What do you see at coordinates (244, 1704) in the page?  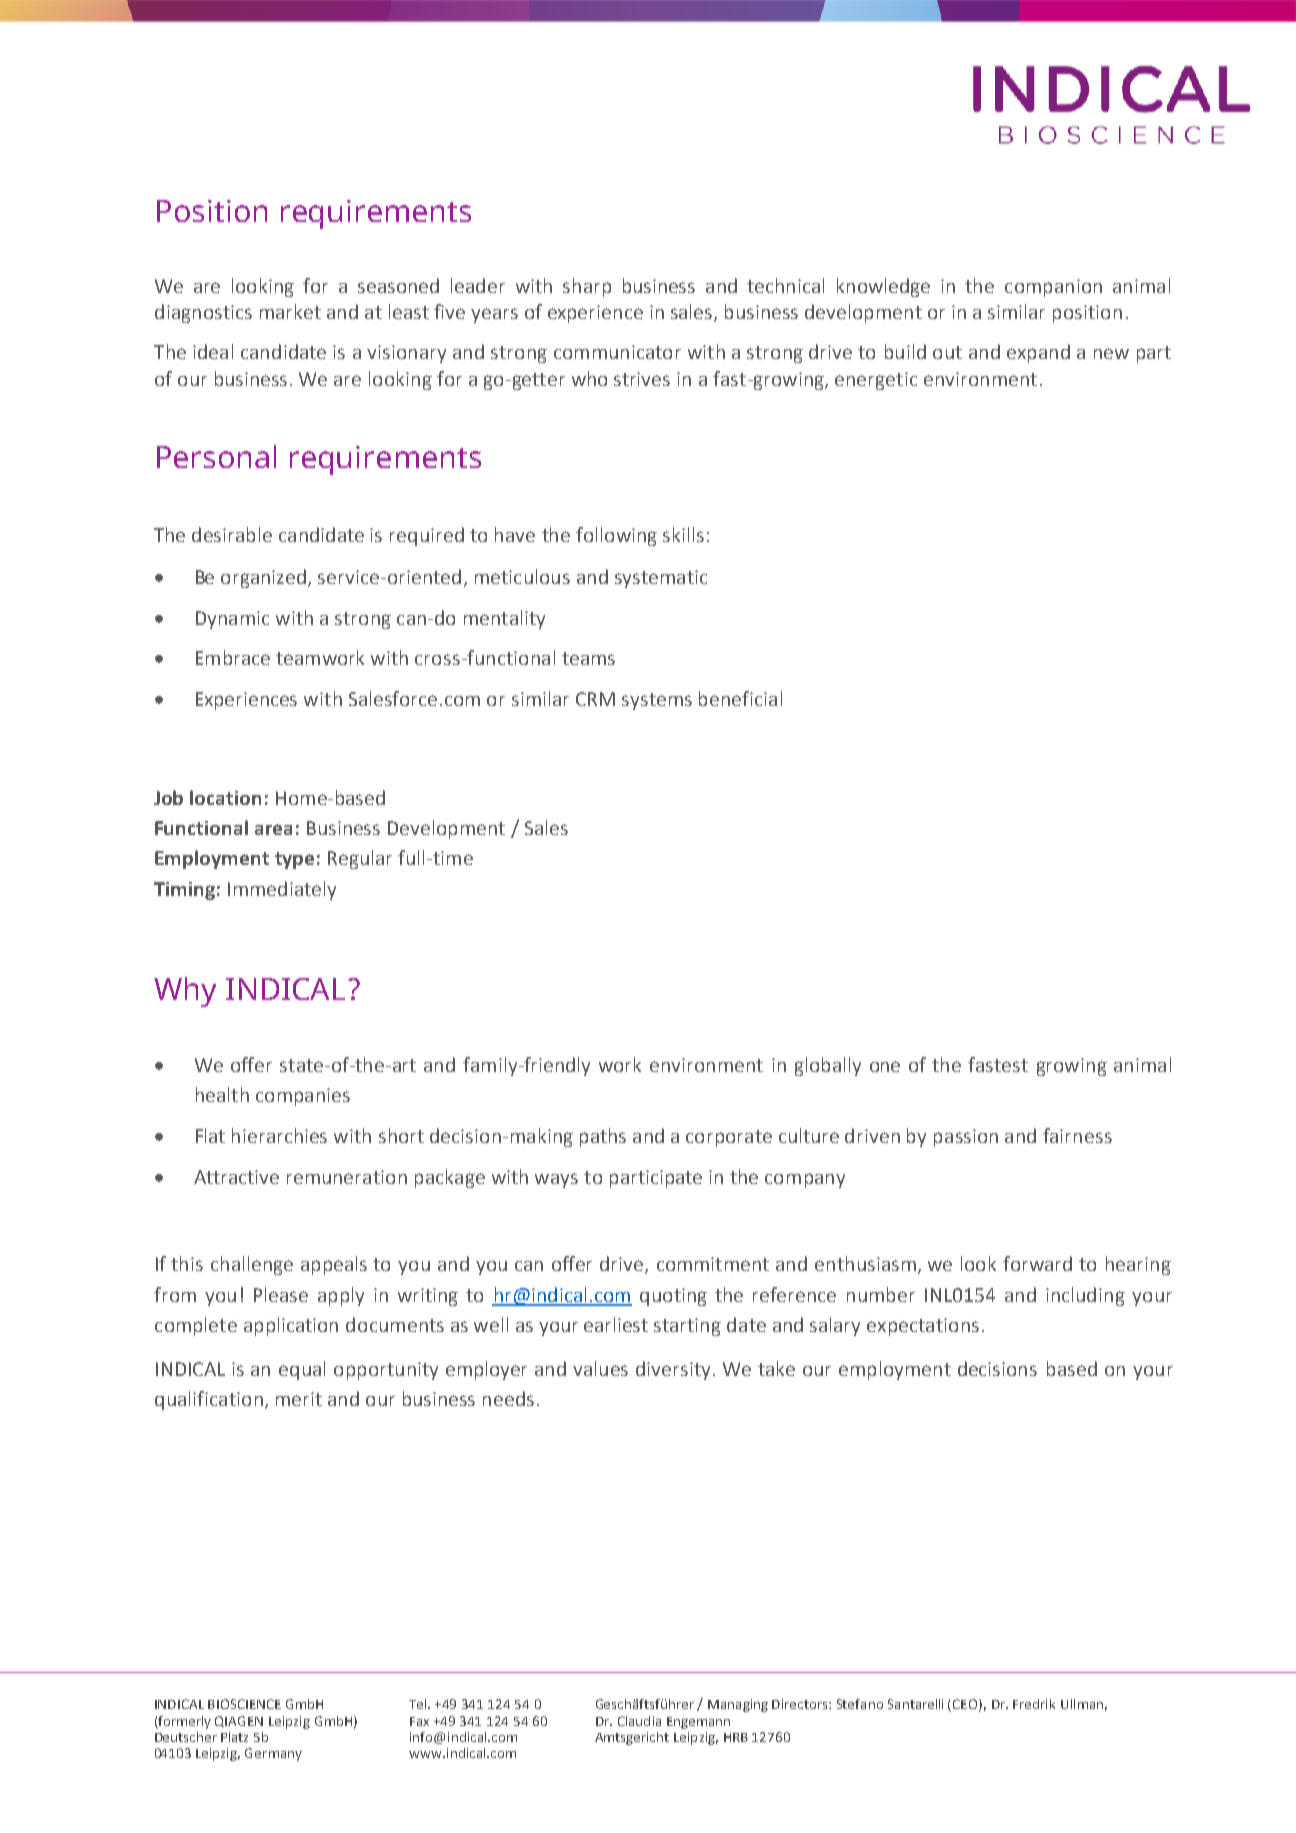 I see `BIOSCIENCE` at bounding box center [244, 1704].
